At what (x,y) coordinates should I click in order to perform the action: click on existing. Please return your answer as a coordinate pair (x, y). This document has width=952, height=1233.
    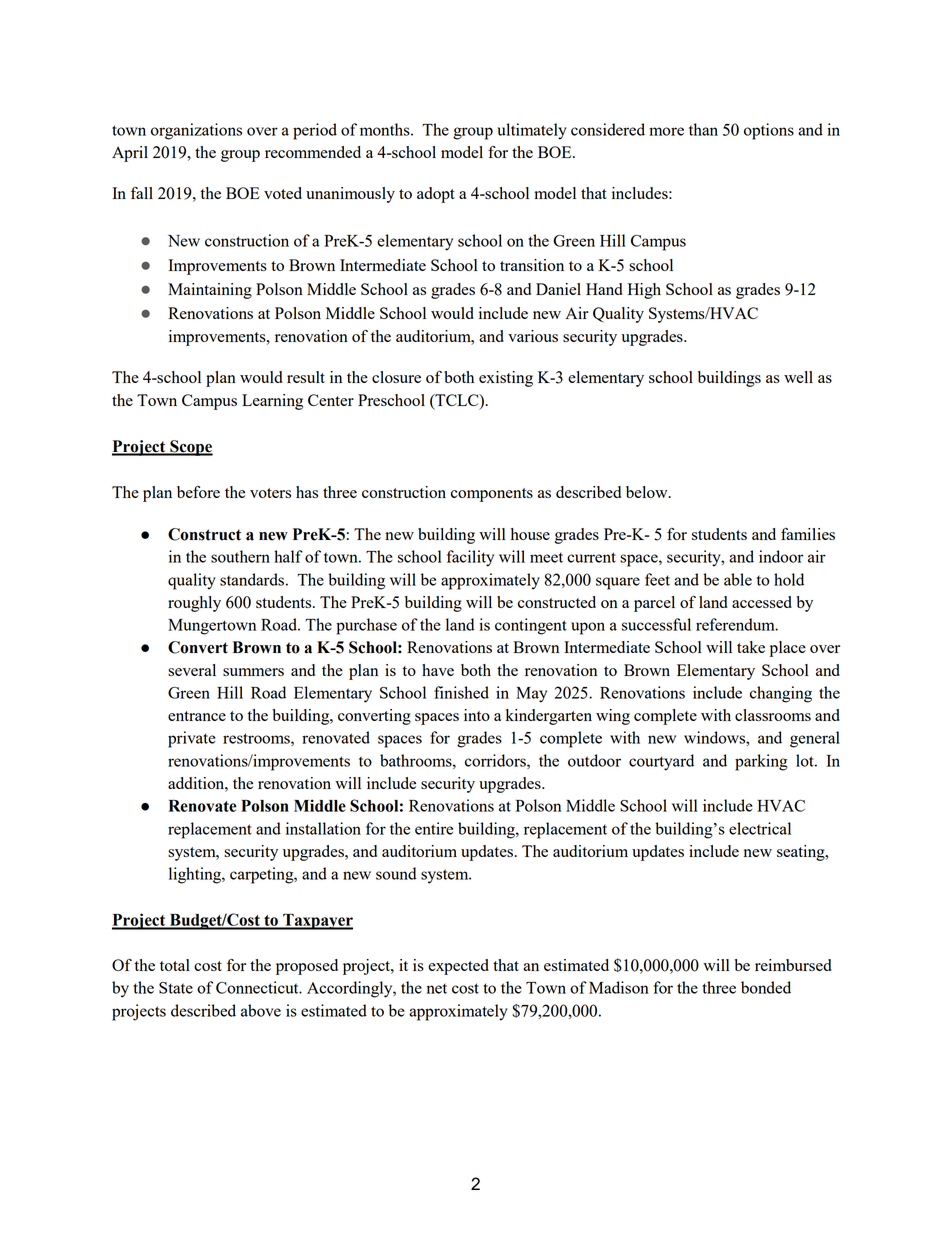
    Looking at the image, I should click on (506, 379).
